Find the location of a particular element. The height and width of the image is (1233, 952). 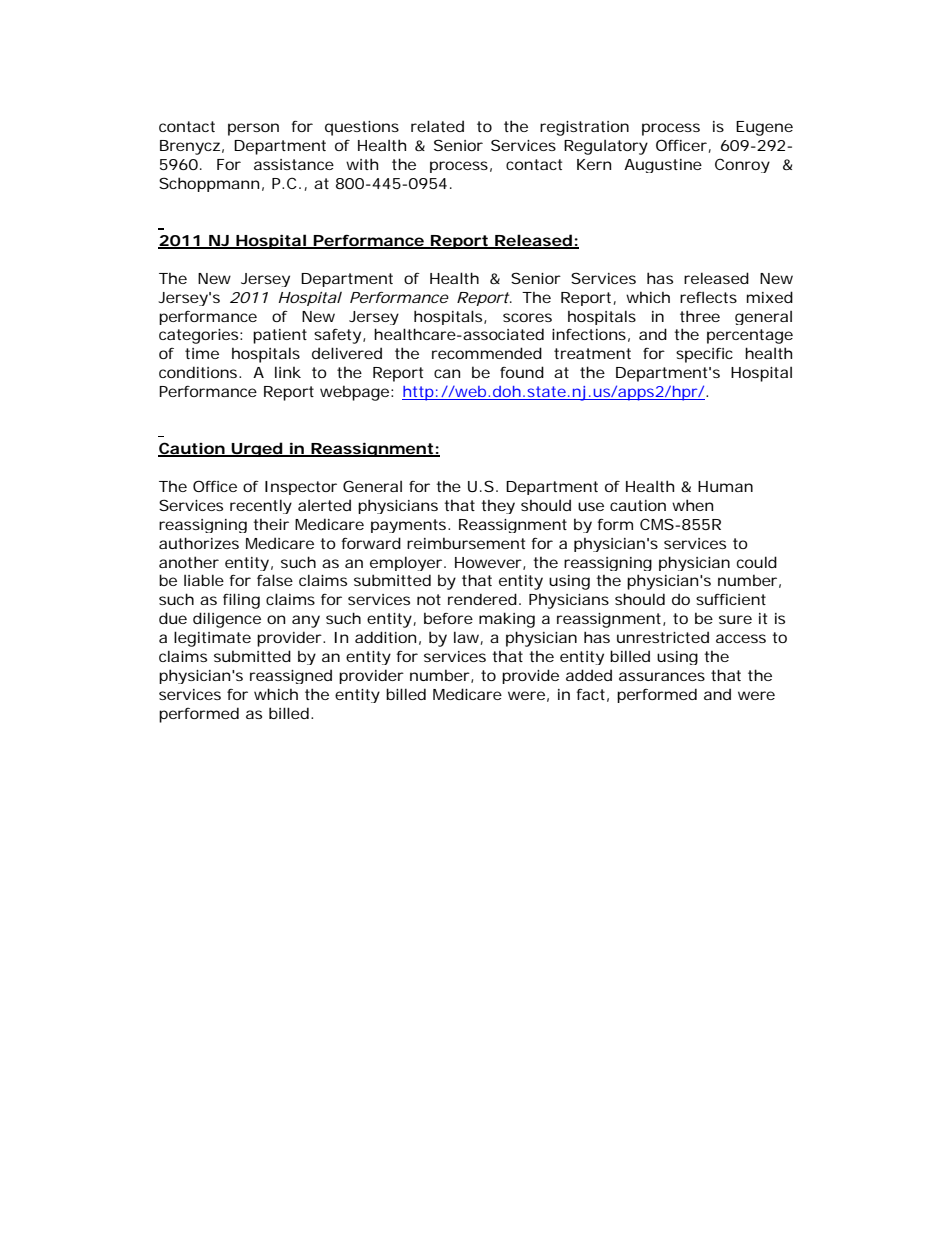

link is located at coordinates (288, 372).
